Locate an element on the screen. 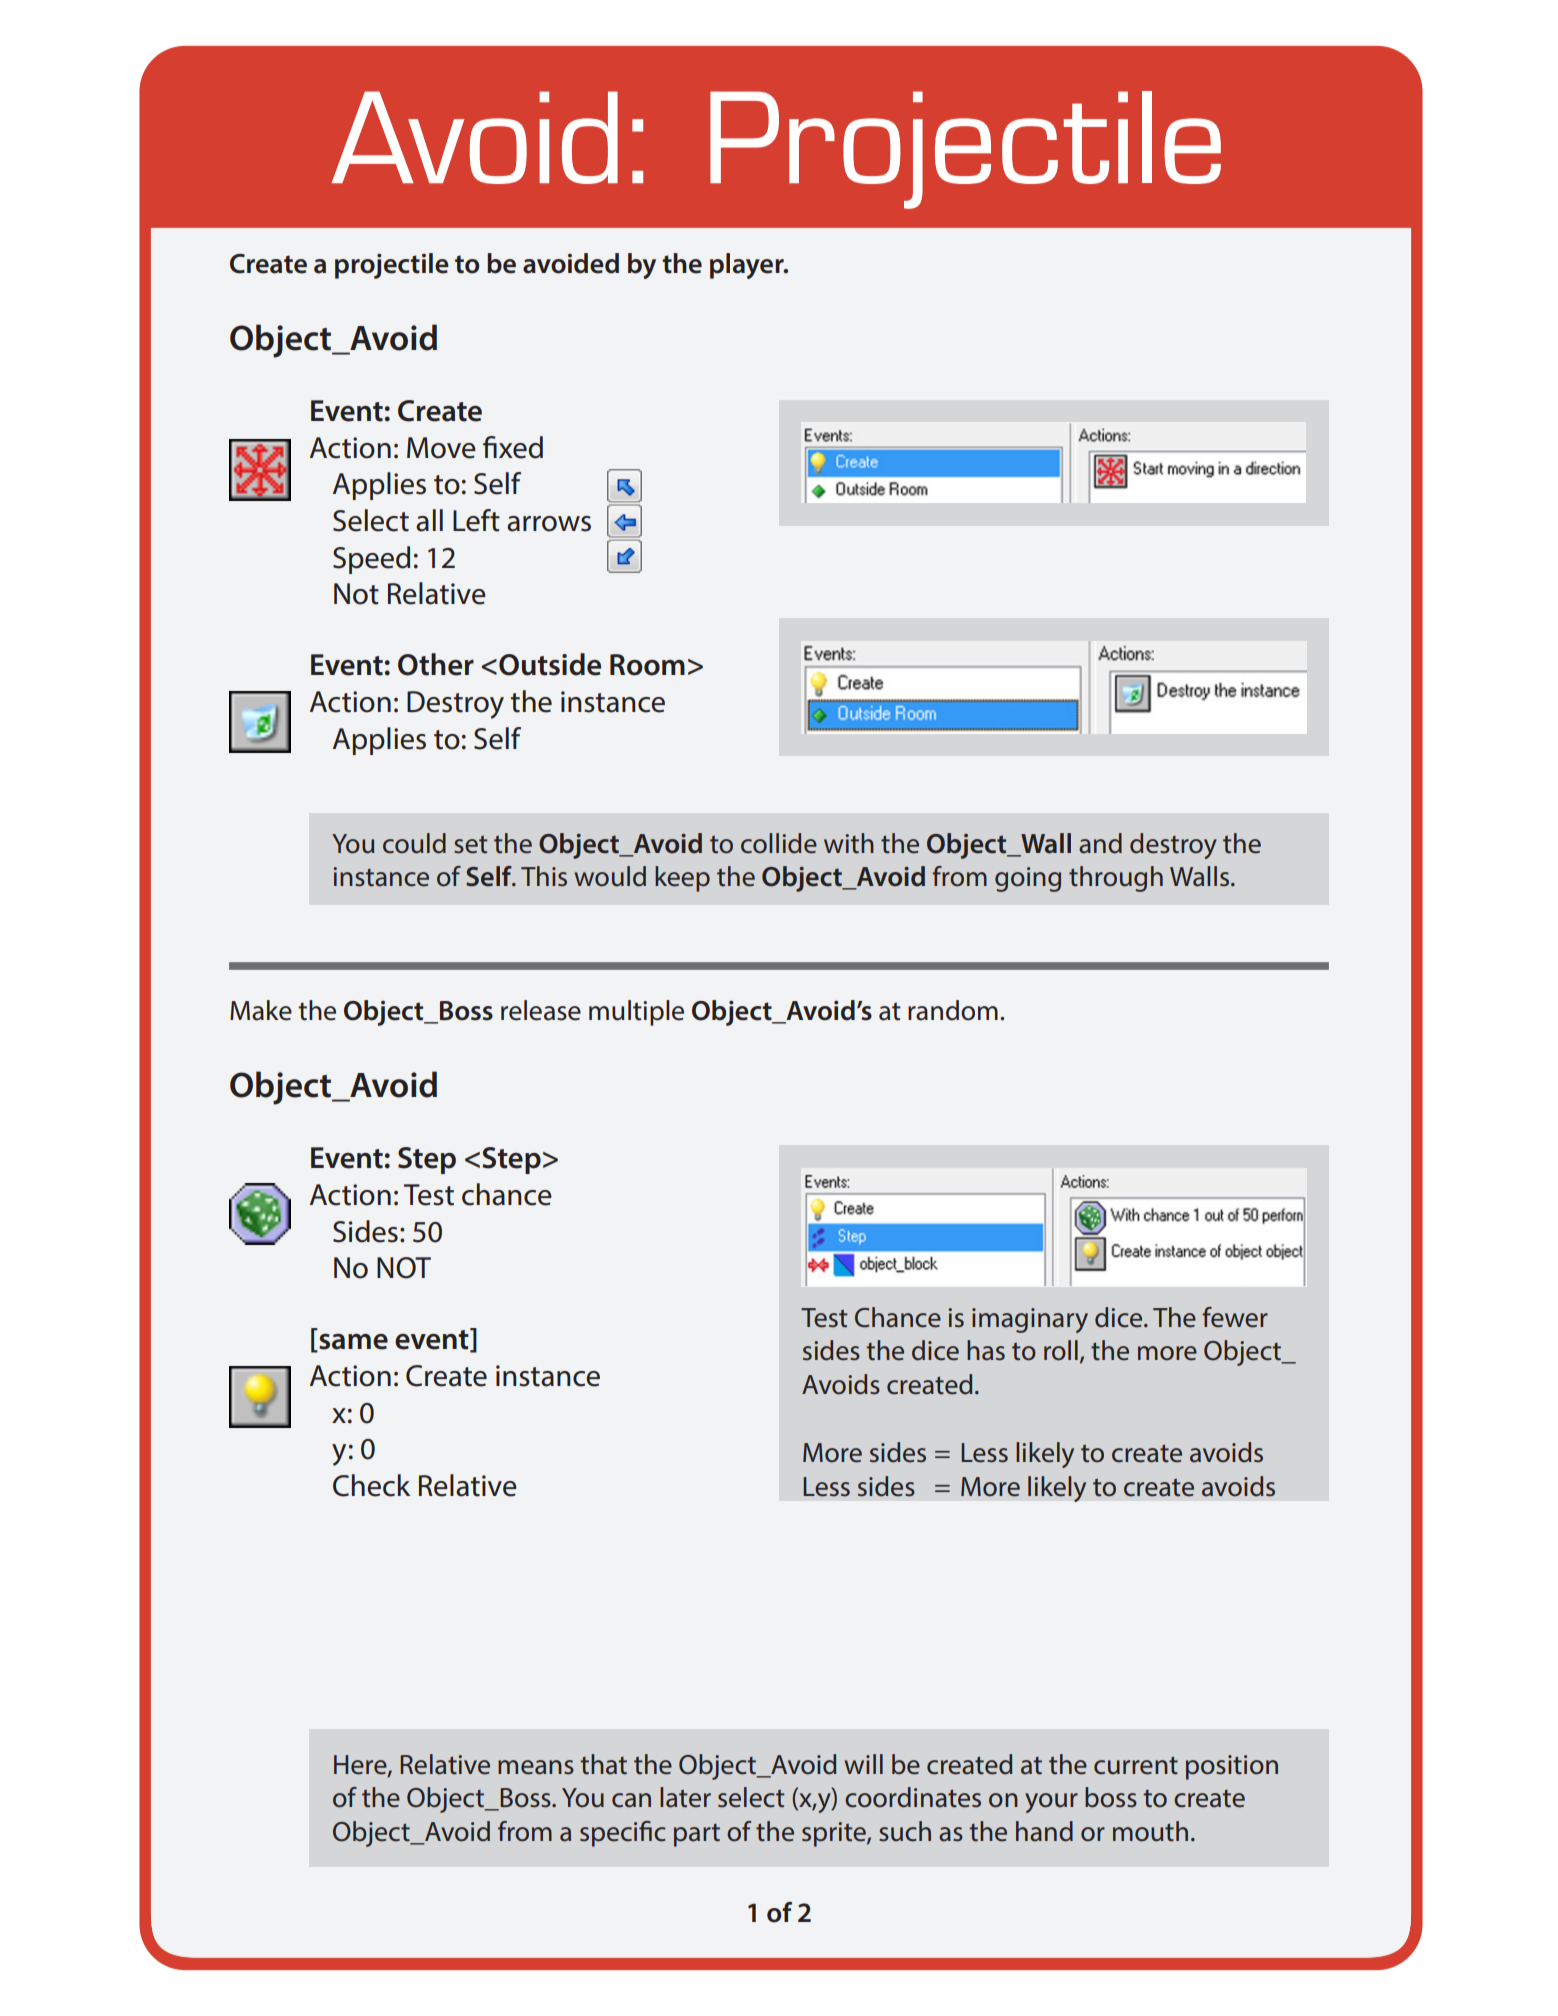 The width and height of the screenshot is (1558, 2016). Move is located at coordinates (441, 448).
